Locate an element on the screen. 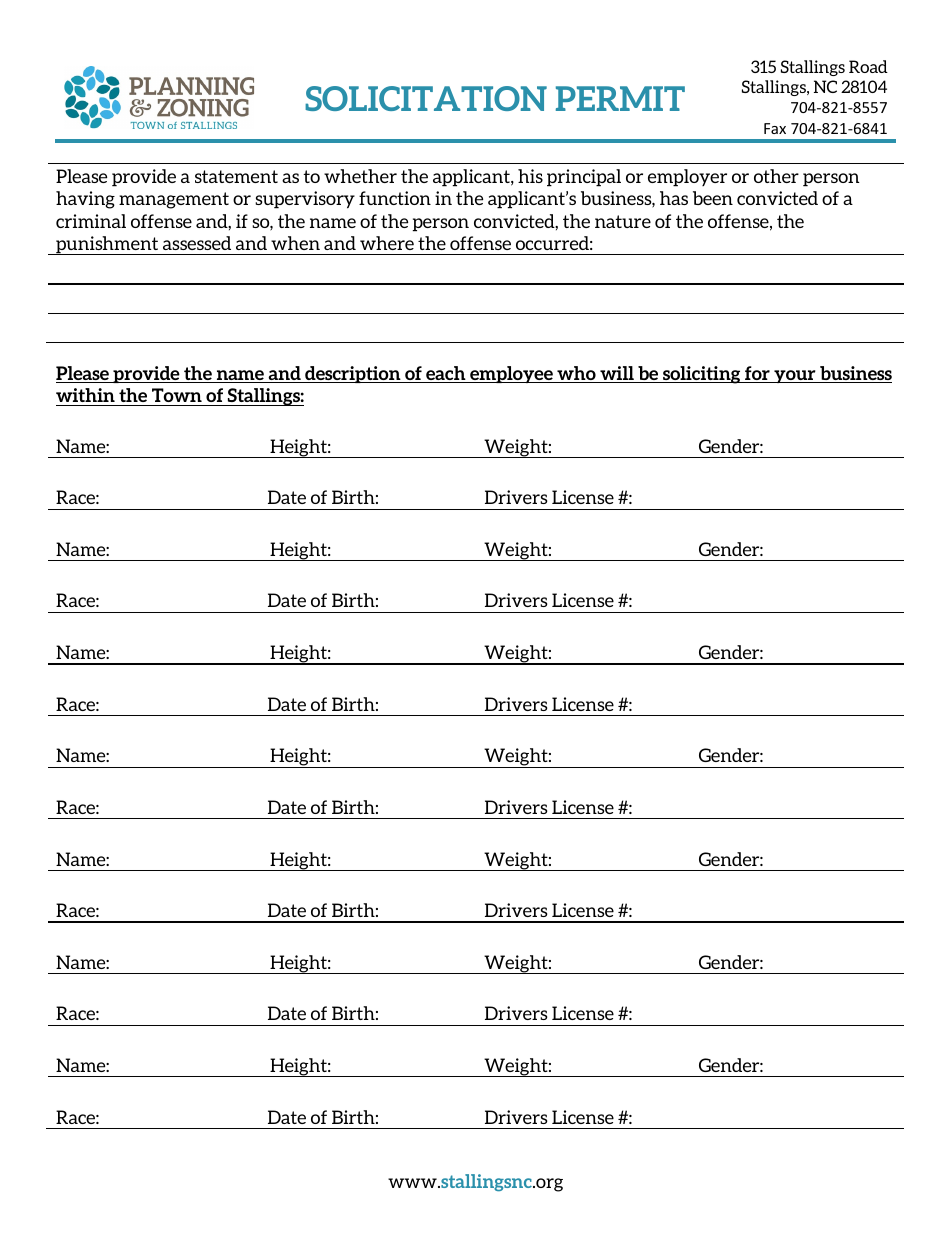 The height and width of the screenshot is (1233, 952). nature is located at coordinates (623, 221).
